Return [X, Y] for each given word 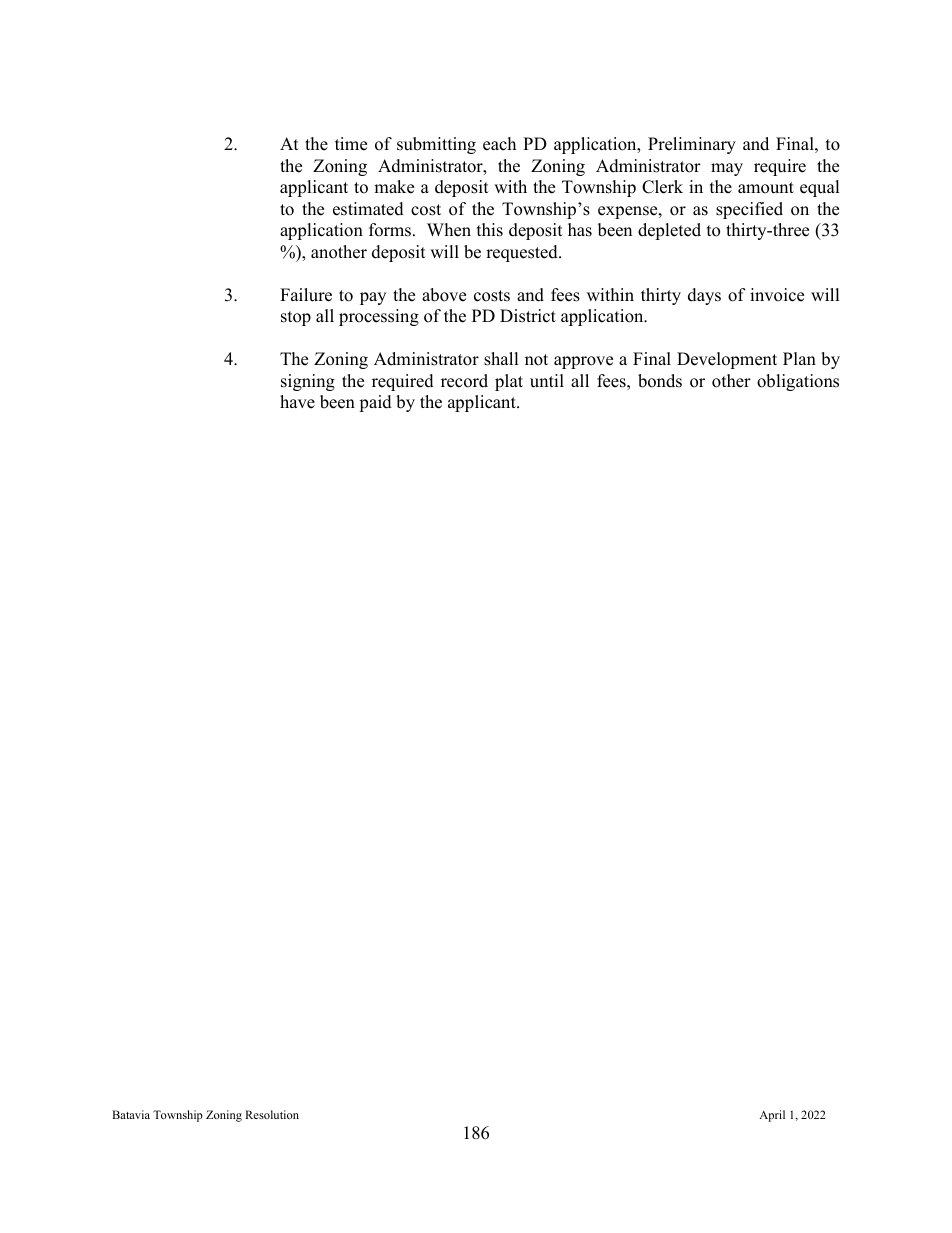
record [464, 381]
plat [509, 382]
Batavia [131, 1114]
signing [308, 382]
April [772, 1116]
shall [501, 359]
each [499, 144]
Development [727, 360]
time [351, 144]
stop [296, 318]
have [297, 402]
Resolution [272, 1114]
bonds [660, 381]
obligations [798, 382]
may [727, 169]
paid [375, 403]
